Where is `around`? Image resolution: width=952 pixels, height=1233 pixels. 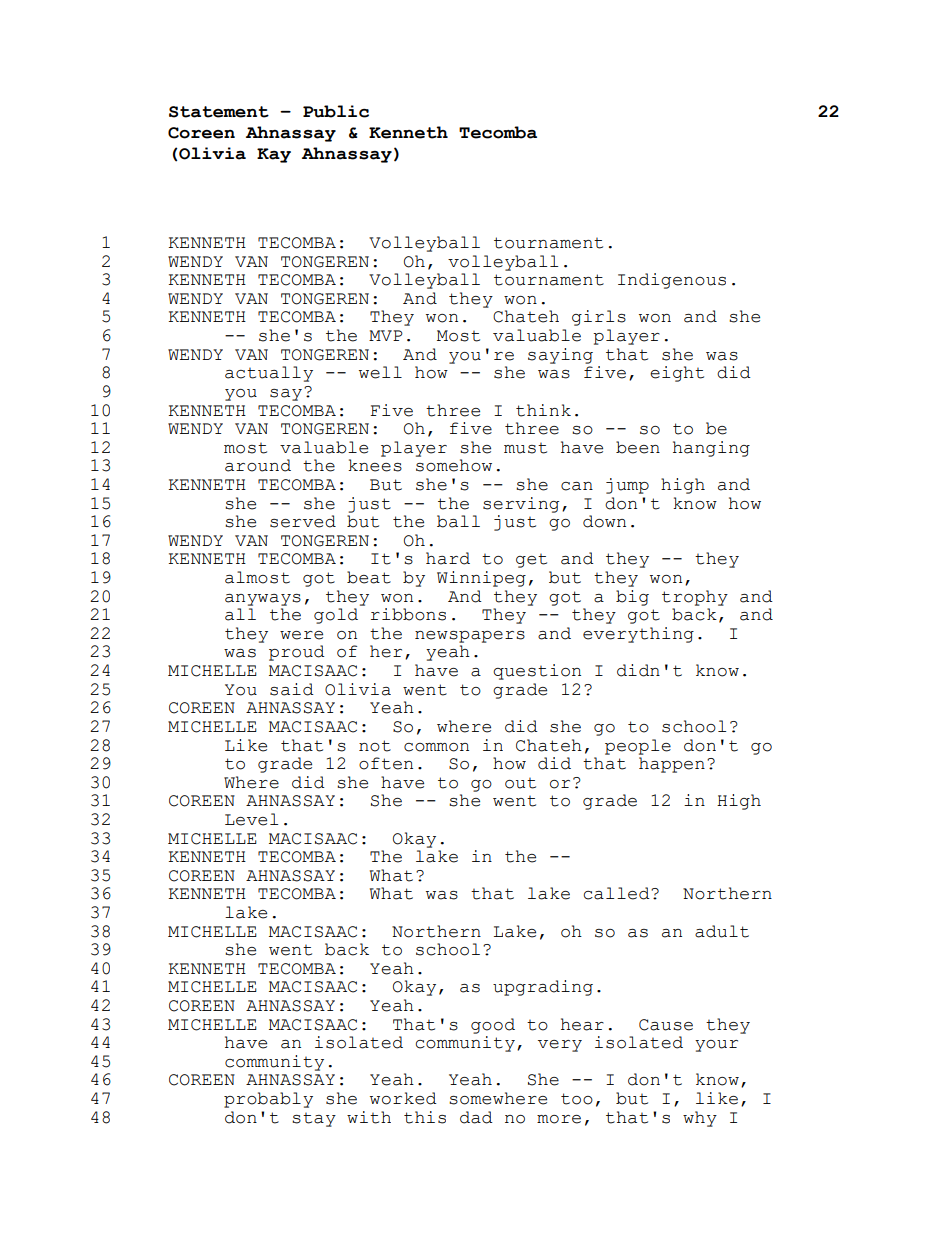 around is located at coordinates (258, 465).
